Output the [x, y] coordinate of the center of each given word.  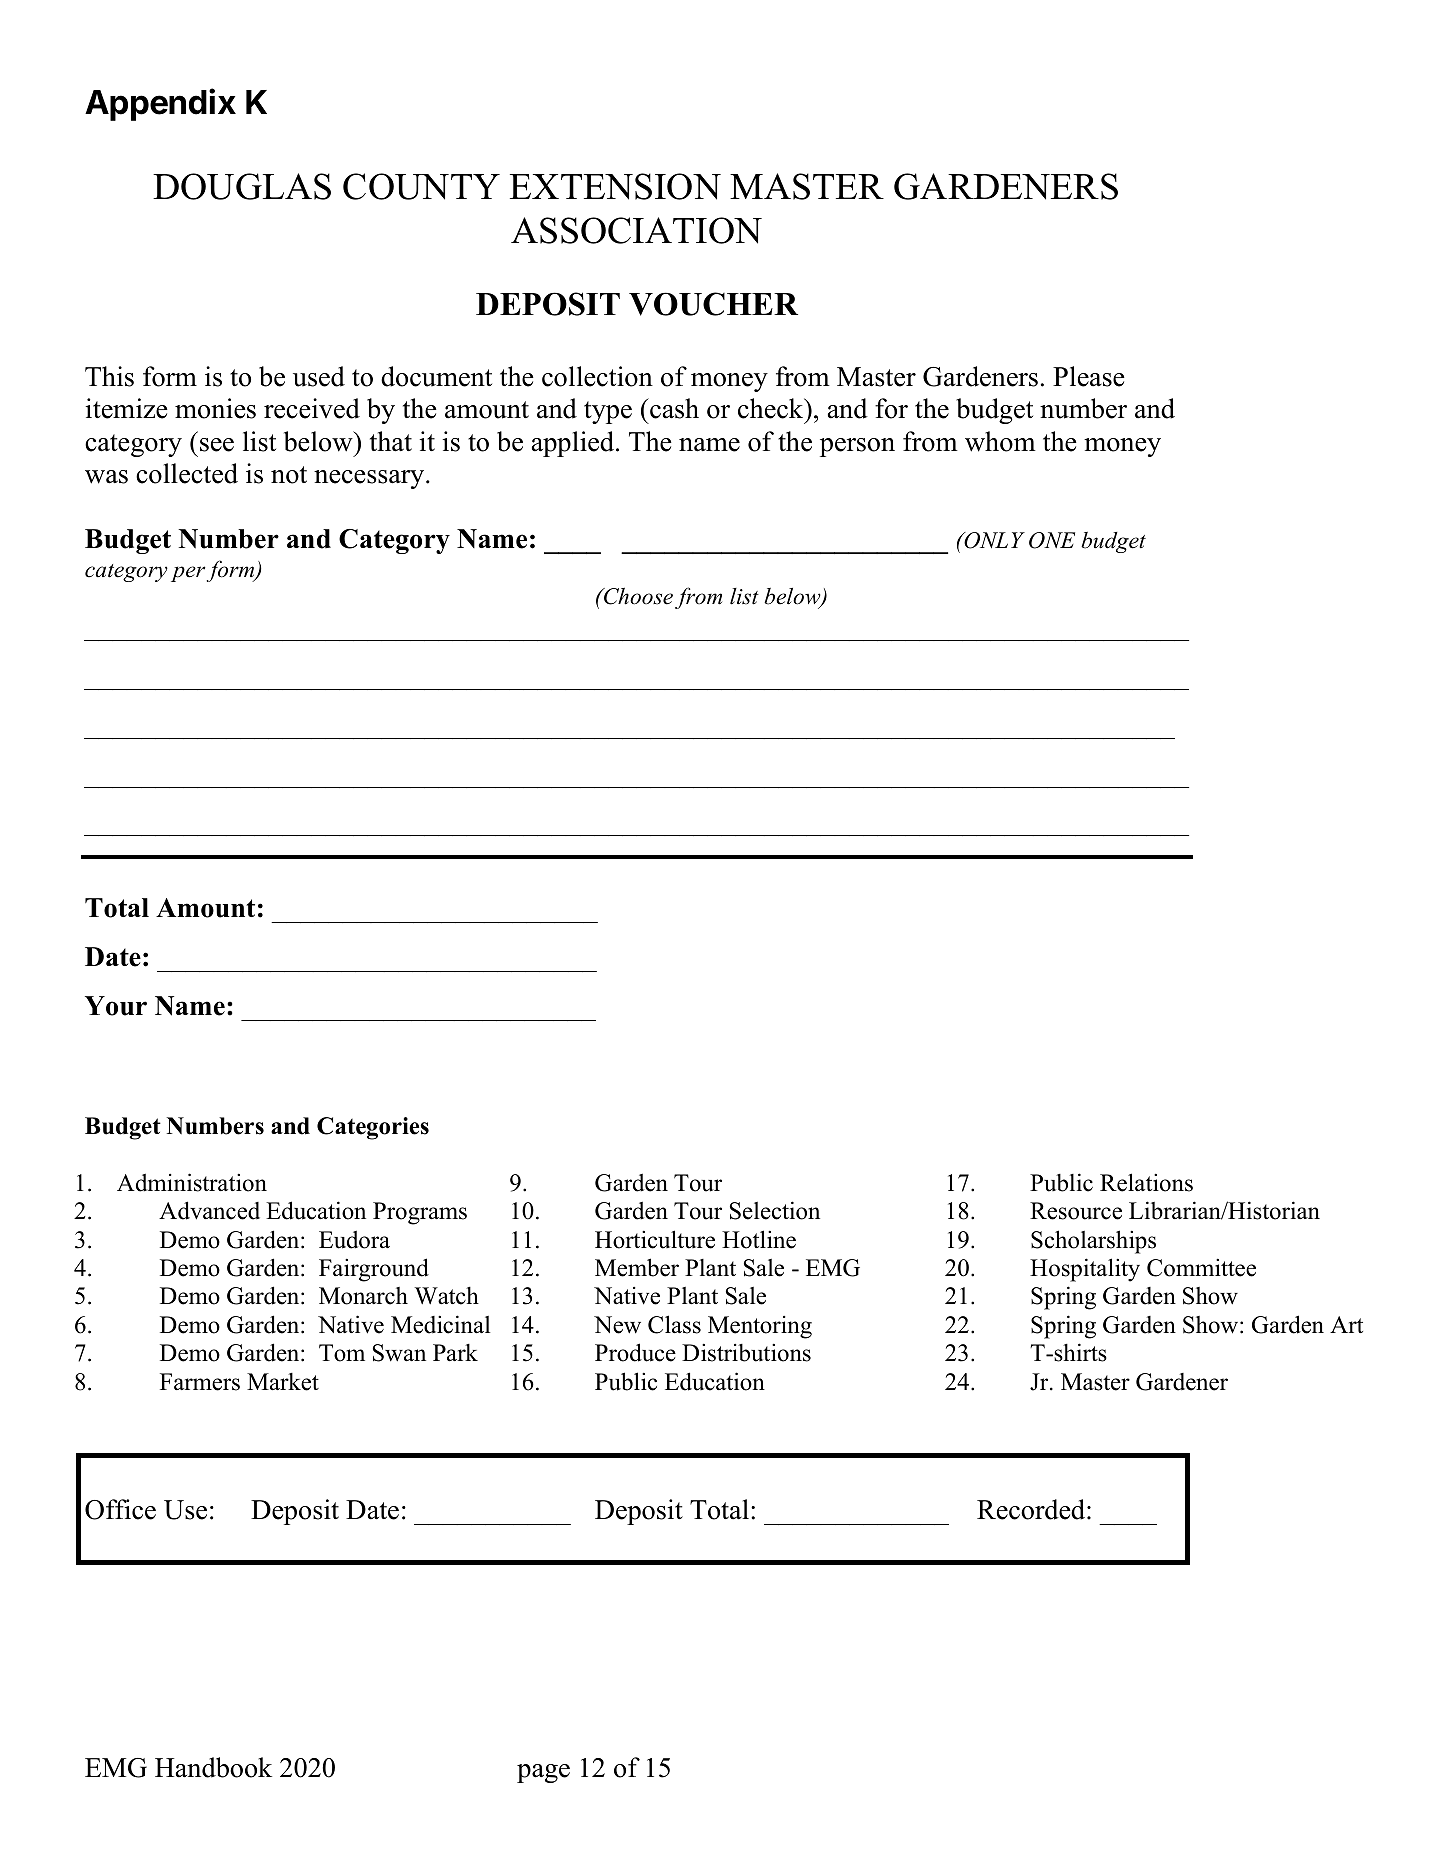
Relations [1146, 1182]
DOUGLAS [242, 186]
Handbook [213, 1767]
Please [1089, 376]
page [543, 1773]
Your [116, 1006]
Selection [775, 1210]
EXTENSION [615, 186]
